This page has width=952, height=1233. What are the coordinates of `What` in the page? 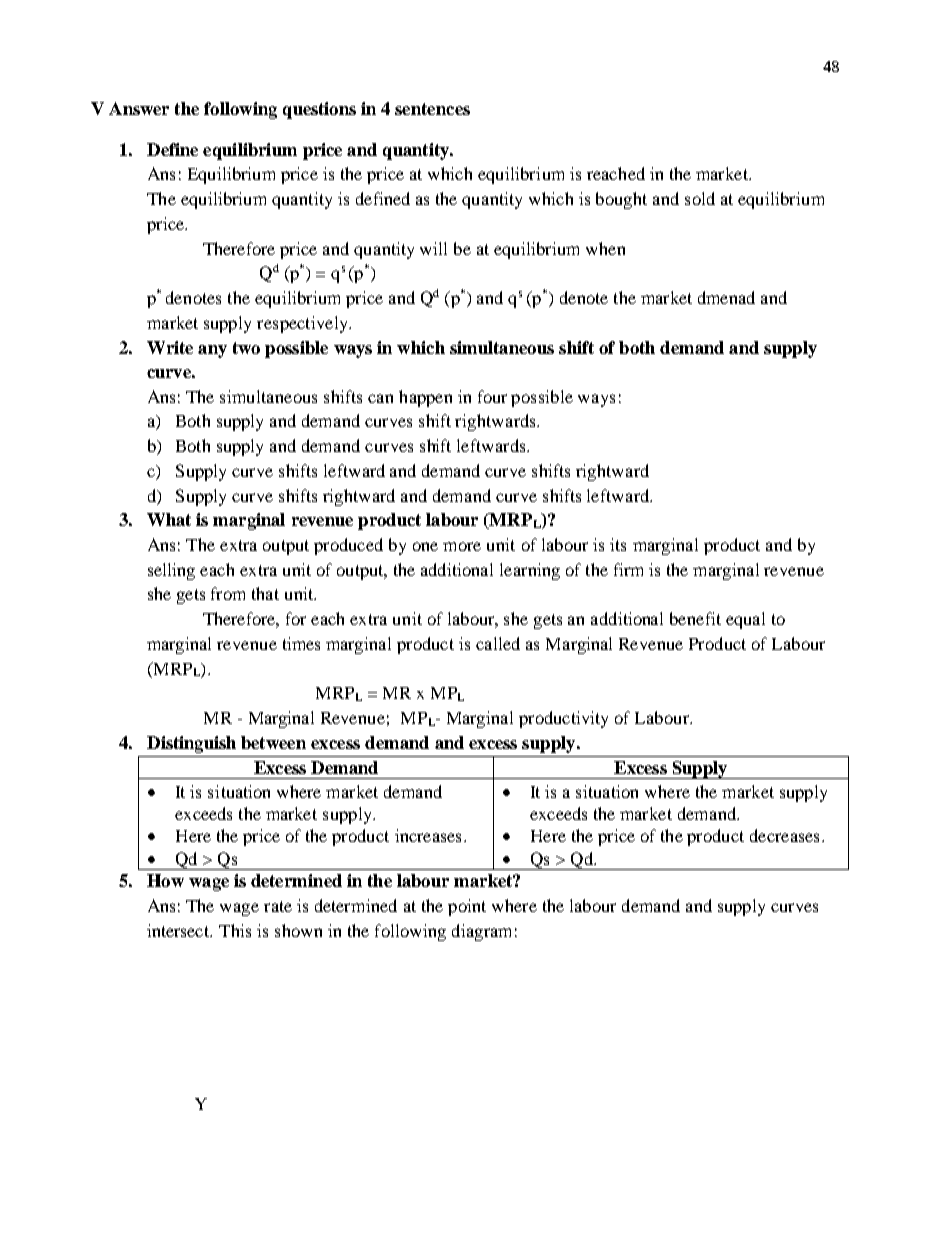 It's located at (169, 519).
